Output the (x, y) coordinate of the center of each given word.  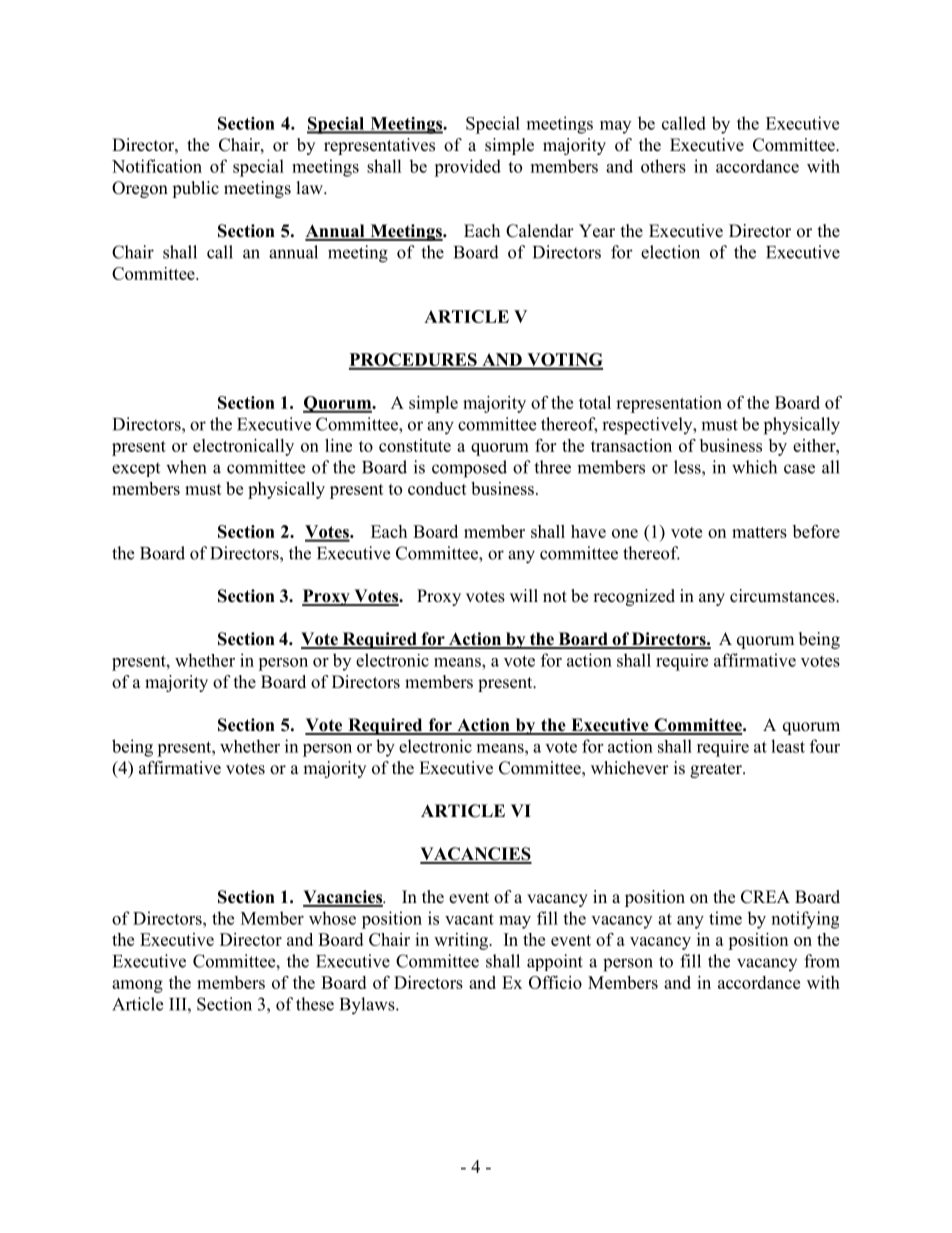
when (186, 467)
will (524, 595)
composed (469, 469)
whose (332, 918)
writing (462, 941)
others (663, 166)
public (195, 189)
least (788, 746)
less (688, 467)
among (137, 986)
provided (467, 168)
